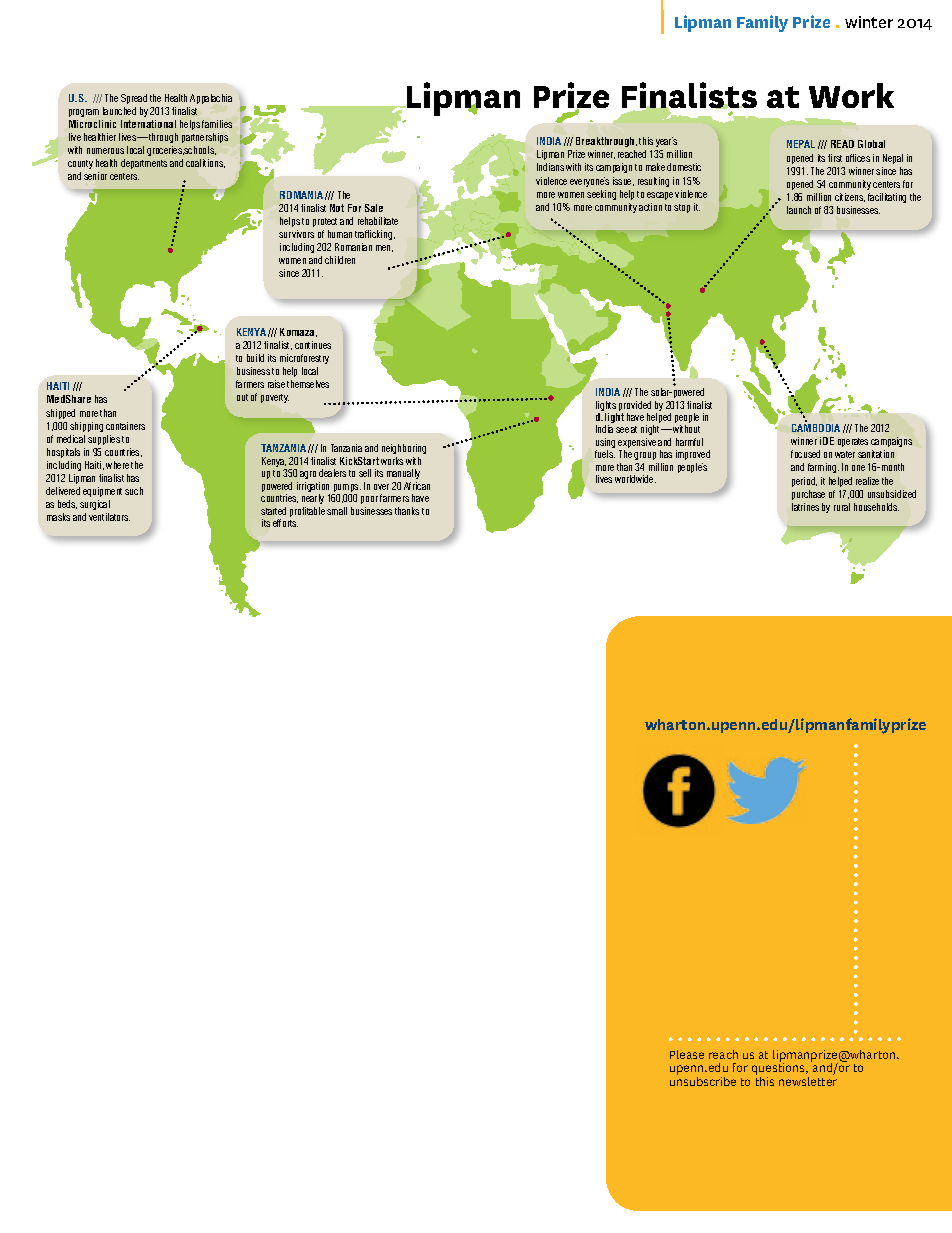  What do you see at coordinates (109, 517) in the page?
I see `ventilators` at bounding box center [109, 517].
